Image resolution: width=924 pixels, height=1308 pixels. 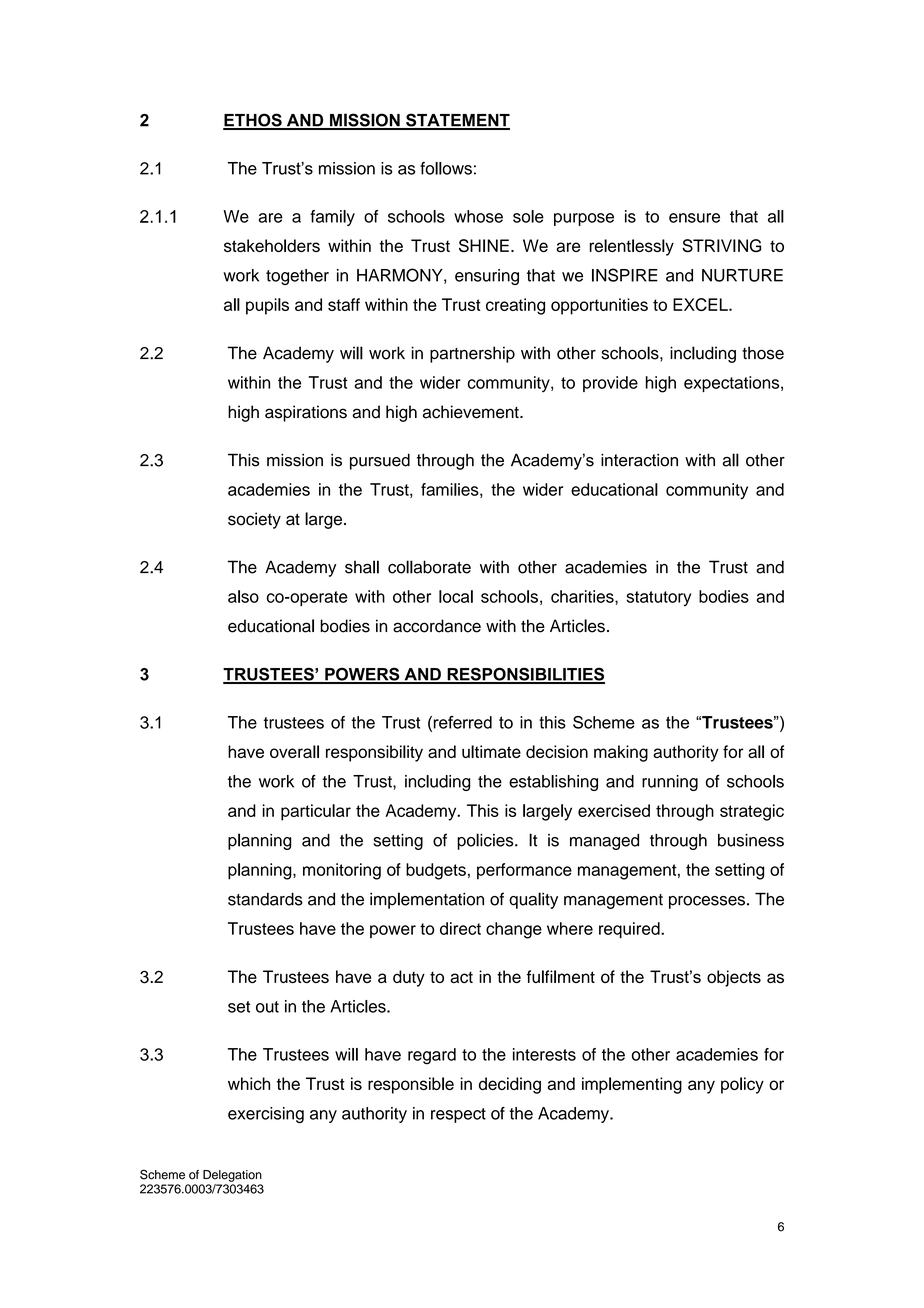 I want to click on local, so click(x=456, y=596).
